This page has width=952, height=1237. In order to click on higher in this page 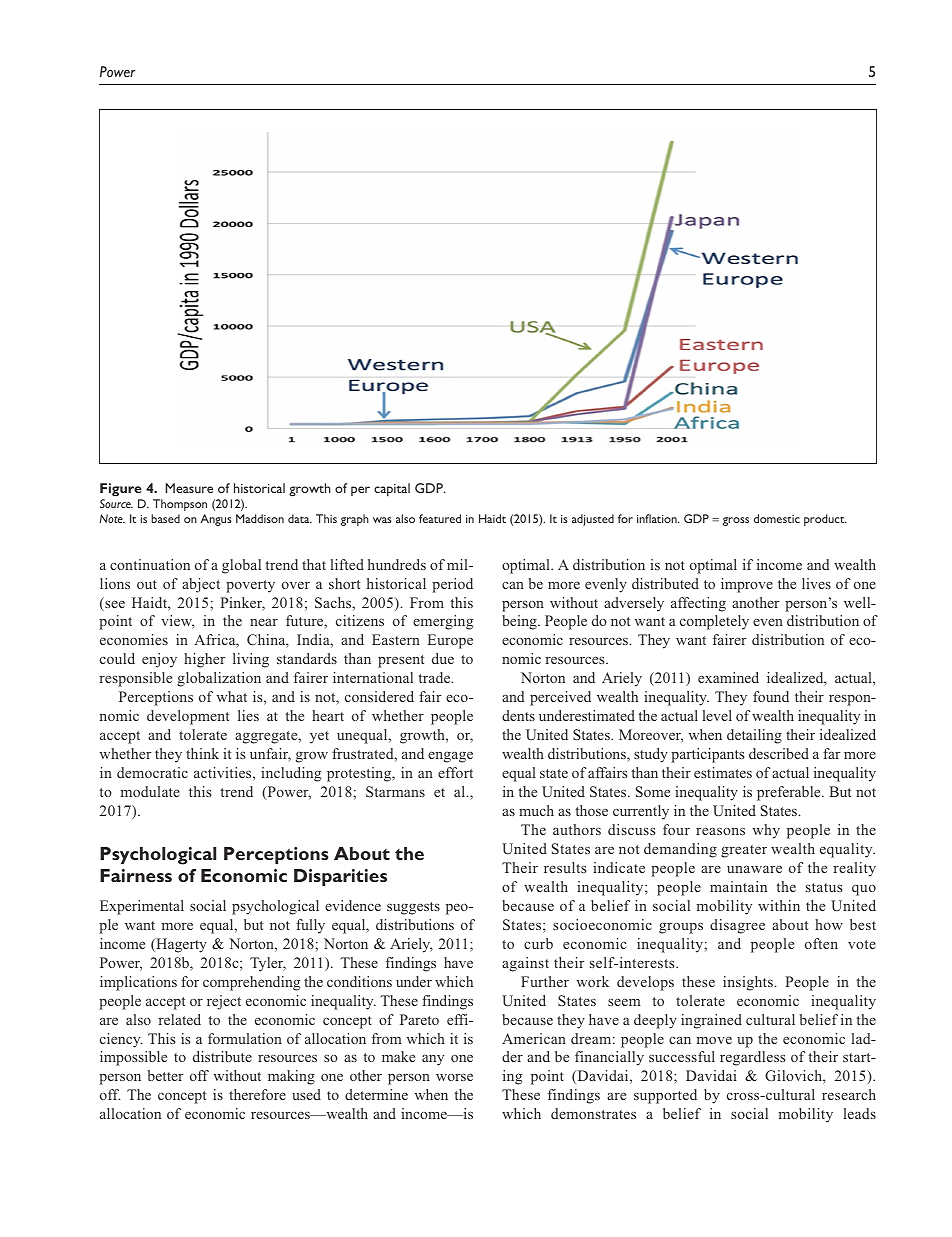, I will do `click(205, 660)`.
